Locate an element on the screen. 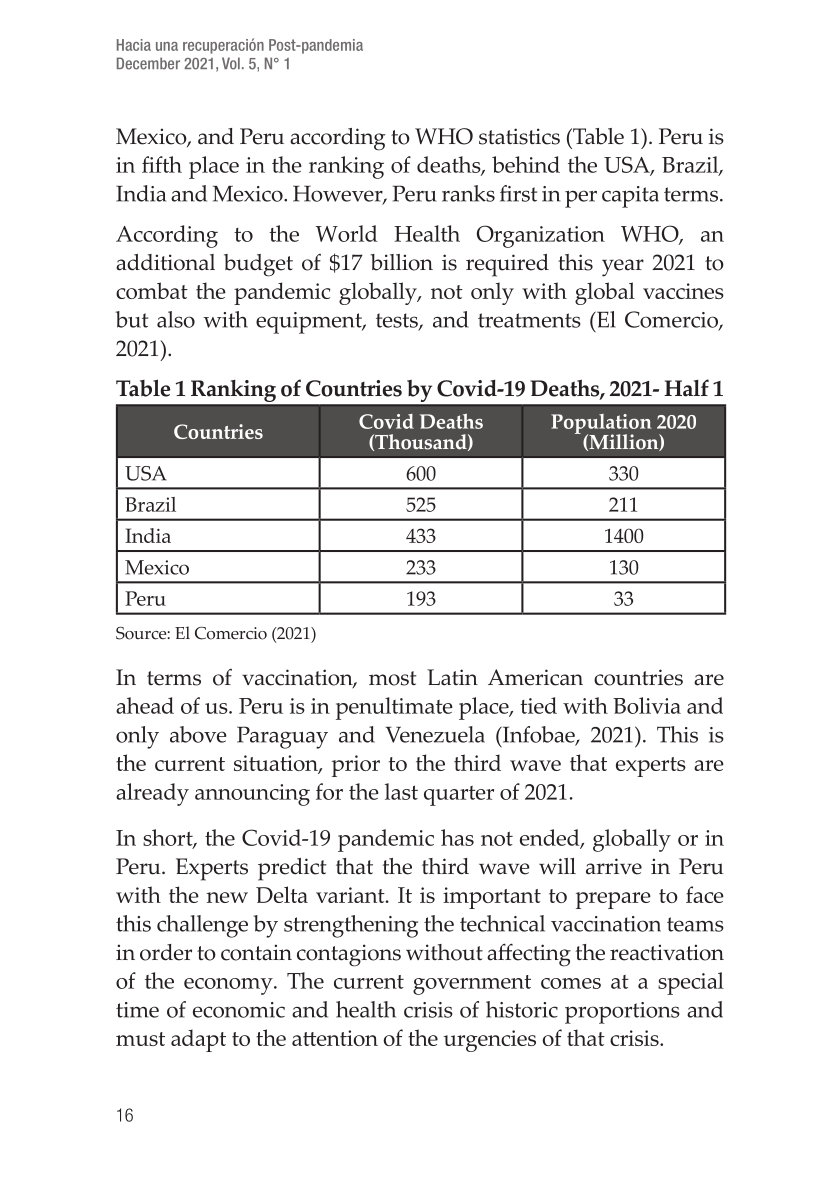  proportions is located at coordinates (622, 1013).
